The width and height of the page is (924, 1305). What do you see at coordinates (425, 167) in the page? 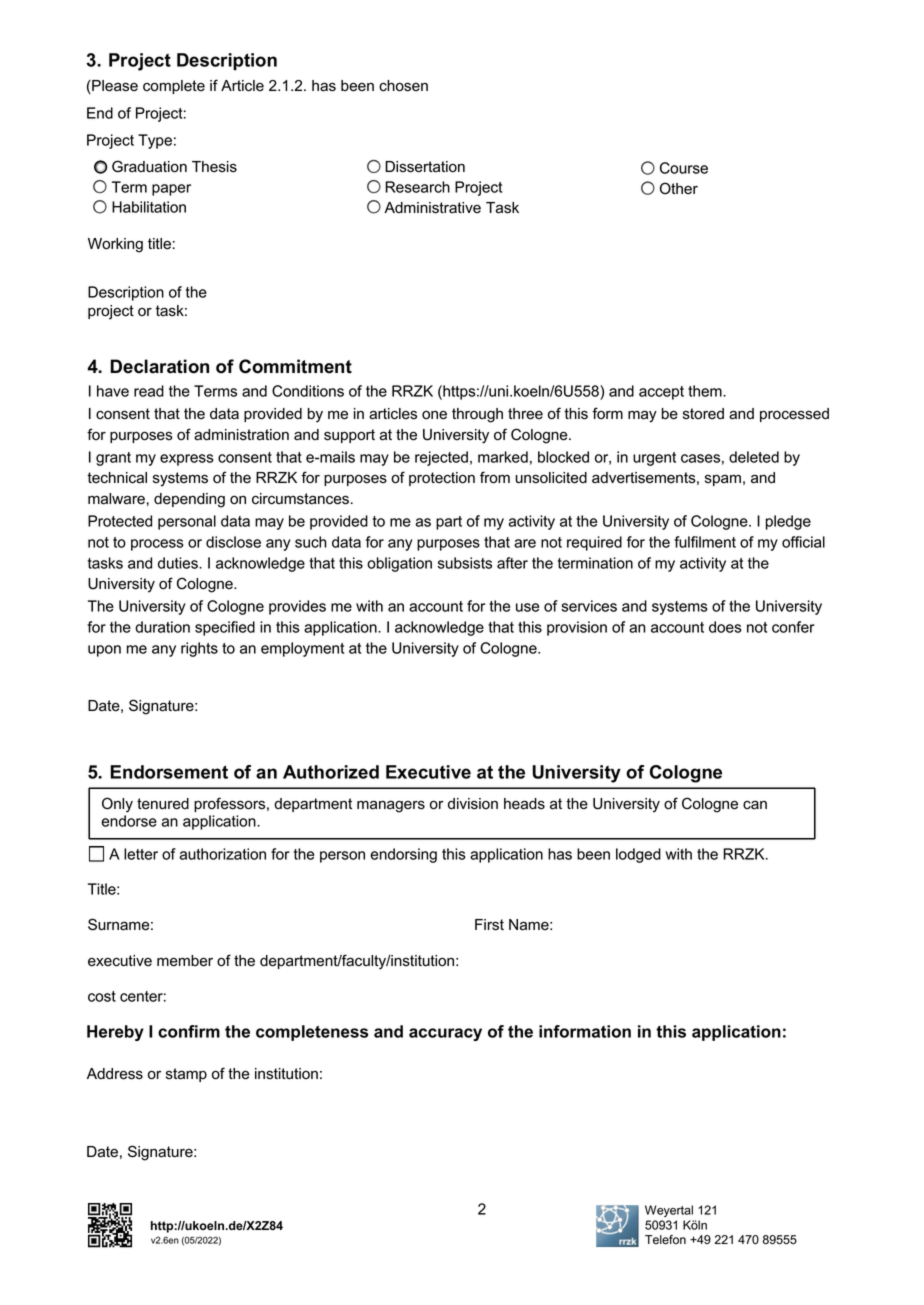
I see `Dissertation` at bounding box center [425, 167].
